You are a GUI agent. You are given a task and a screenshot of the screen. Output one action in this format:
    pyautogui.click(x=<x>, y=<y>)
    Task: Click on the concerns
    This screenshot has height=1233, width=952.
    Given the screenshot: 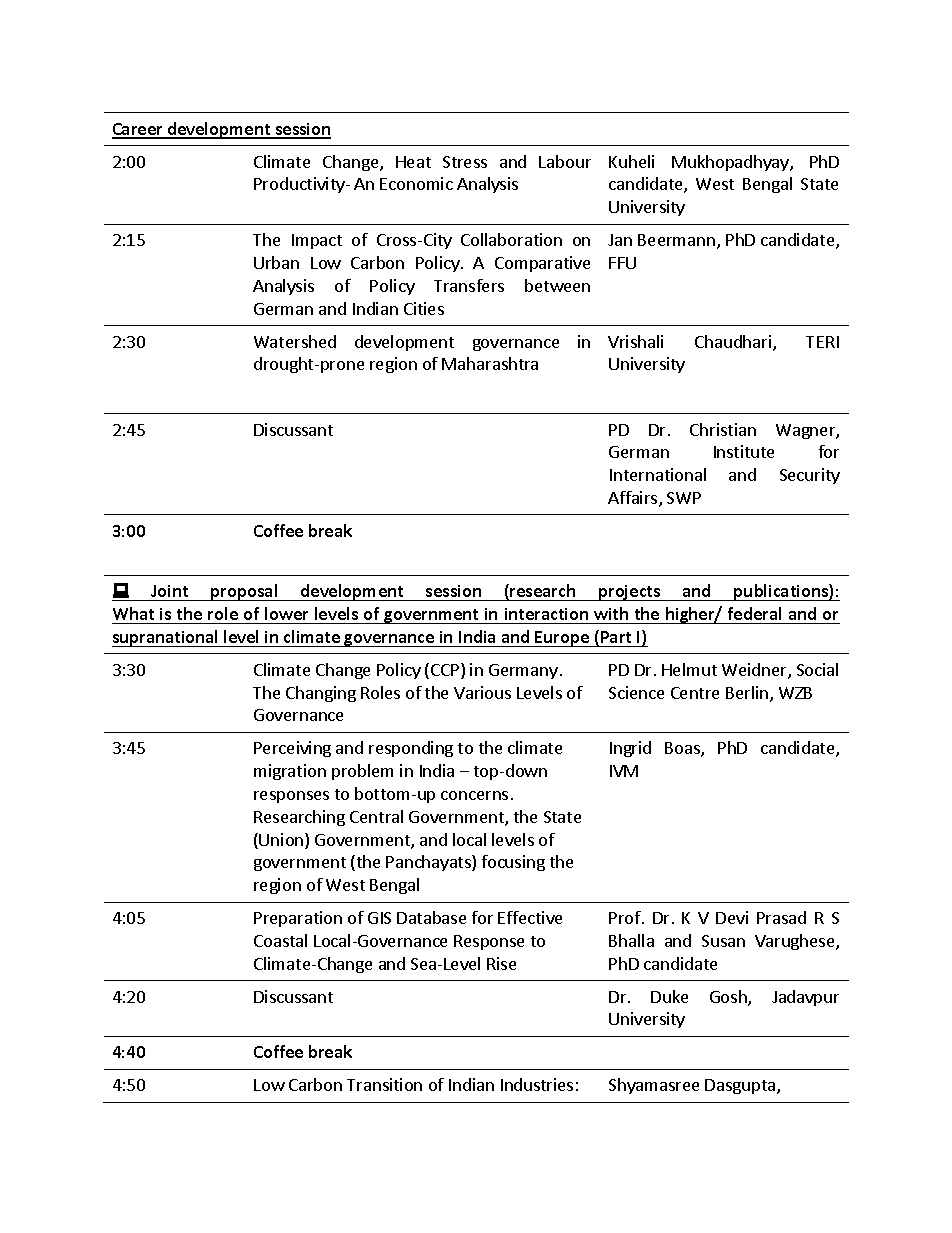 What is the action you would take?
    pyautogui.click(x=474, y=795)
